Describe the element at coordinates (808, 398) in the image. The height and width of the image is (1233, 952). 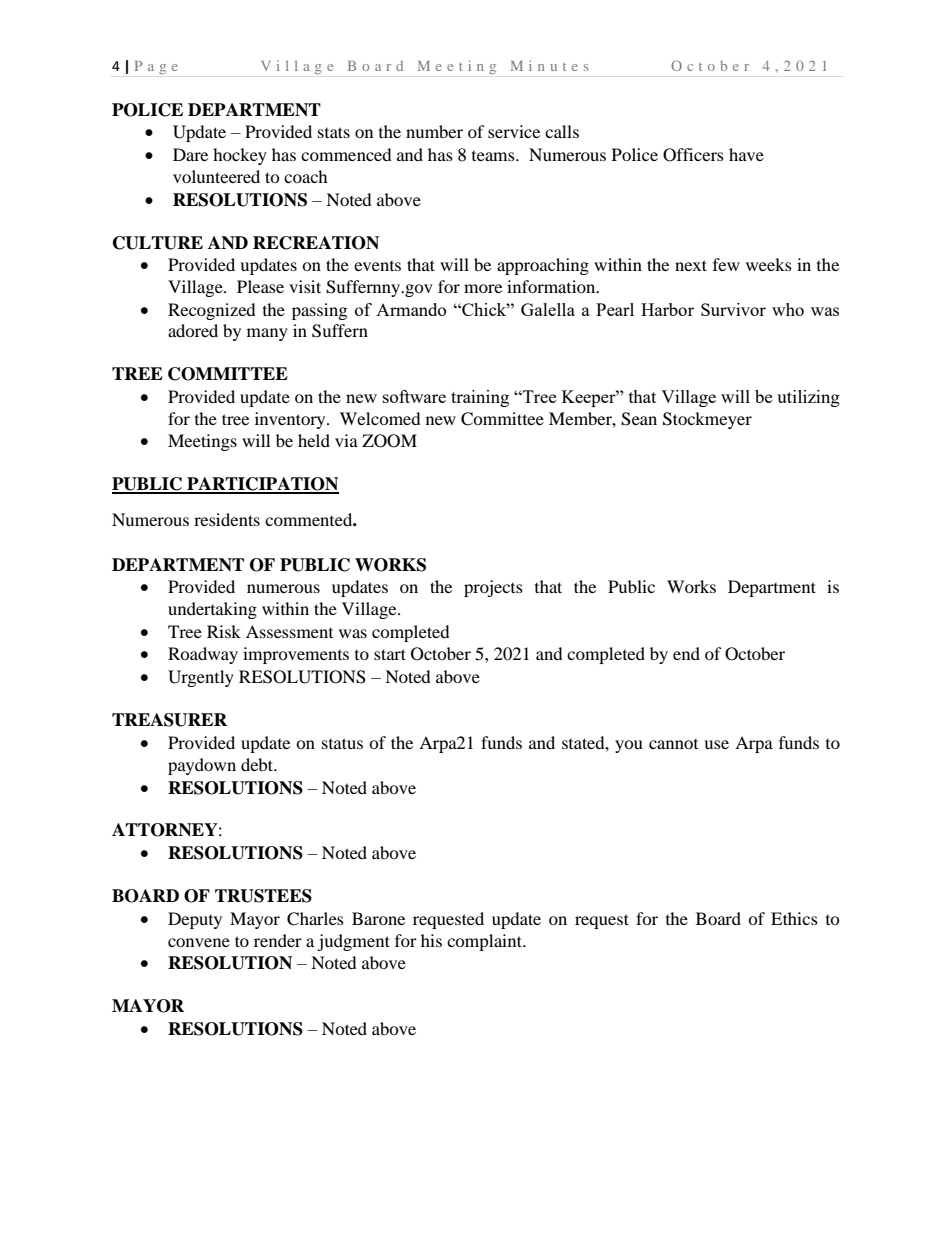
I see `utilizing` at that location.
